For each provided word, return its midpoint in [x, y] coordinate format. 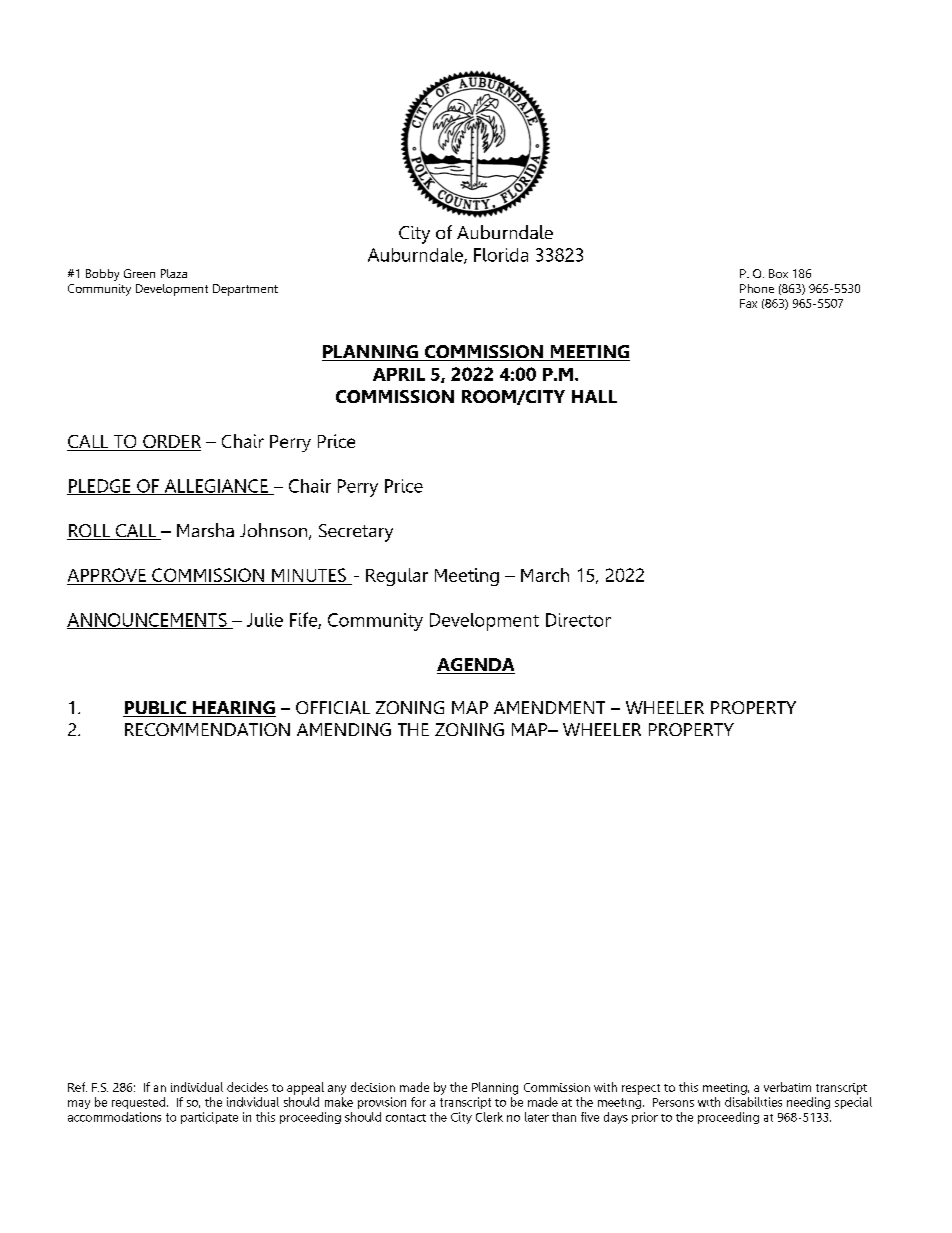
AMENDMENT [549, 707]
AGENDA [476, 666]
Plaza [174, 273]
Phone [757, 288]
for [418, 1102]
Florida [501, 255]
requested [138, 1103]
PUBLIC [156, 709]
